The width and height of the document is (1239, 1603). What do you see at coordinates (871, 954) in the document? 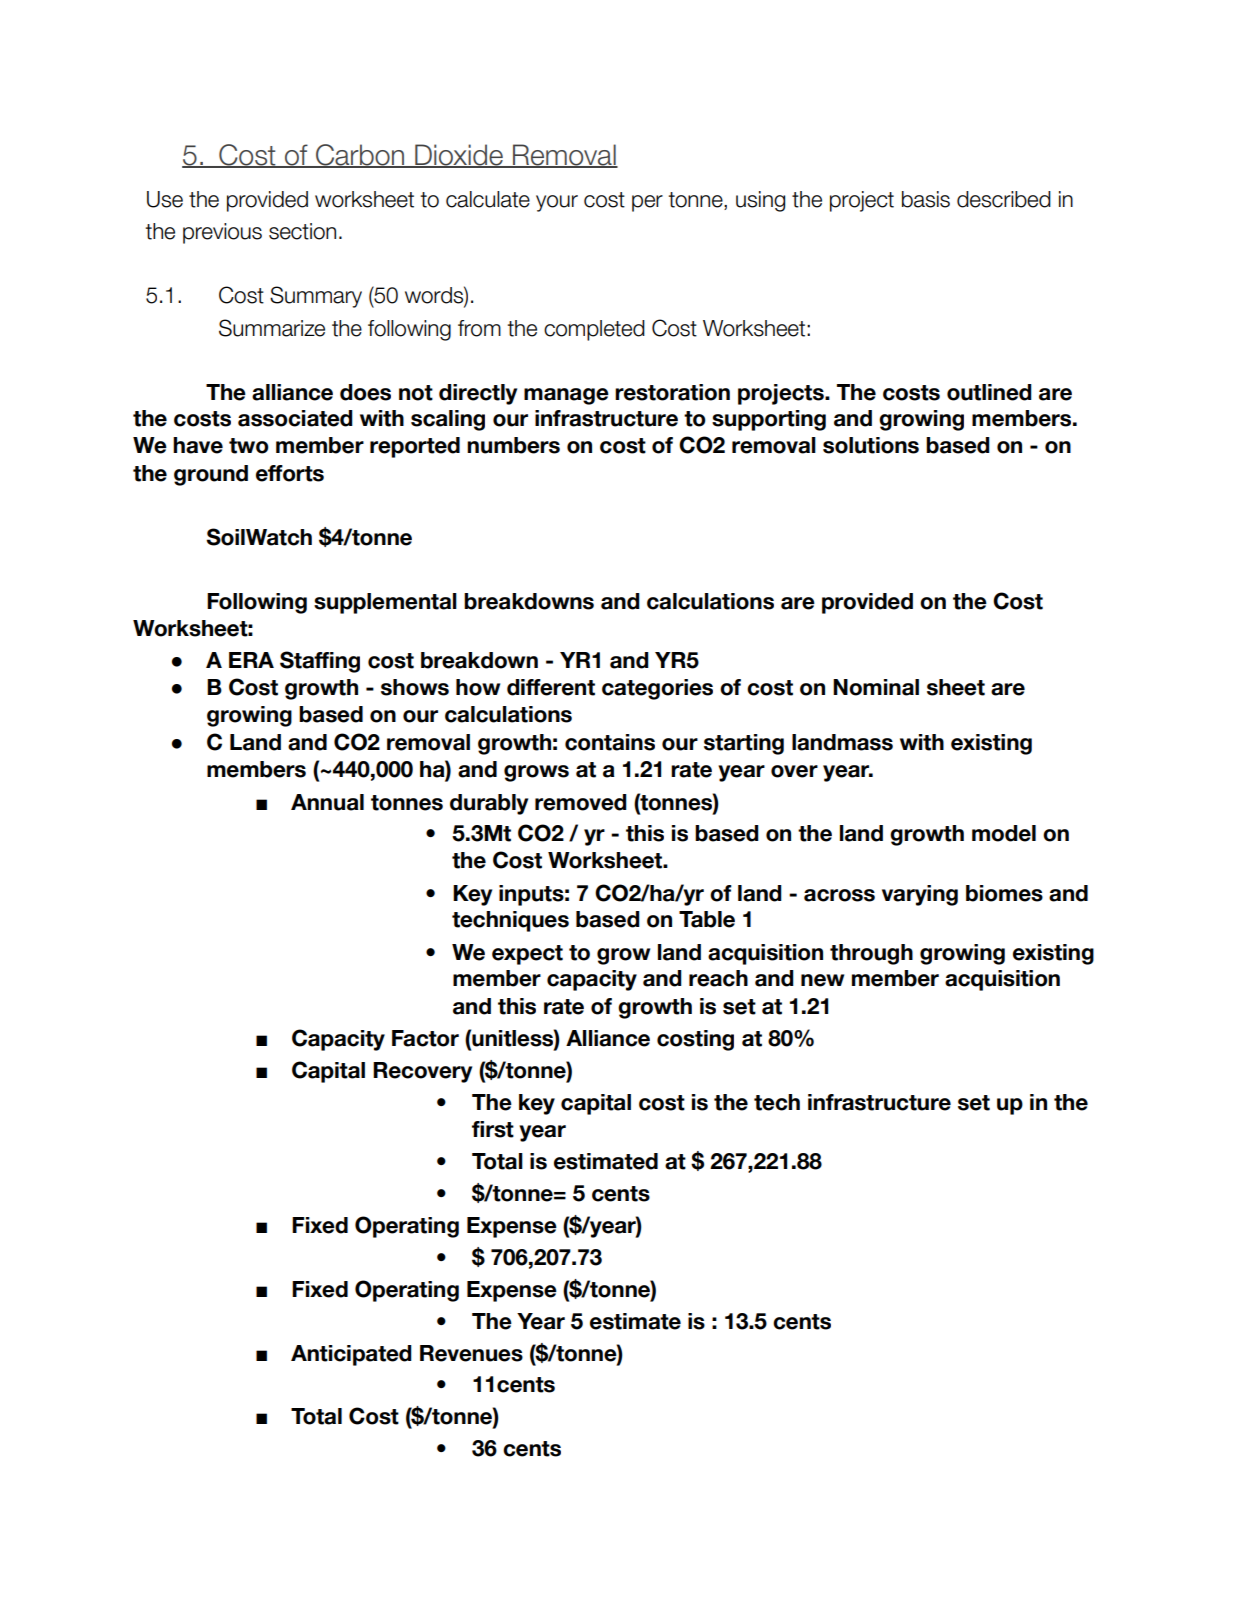
I see `through` at bounding box center [871, 954].
